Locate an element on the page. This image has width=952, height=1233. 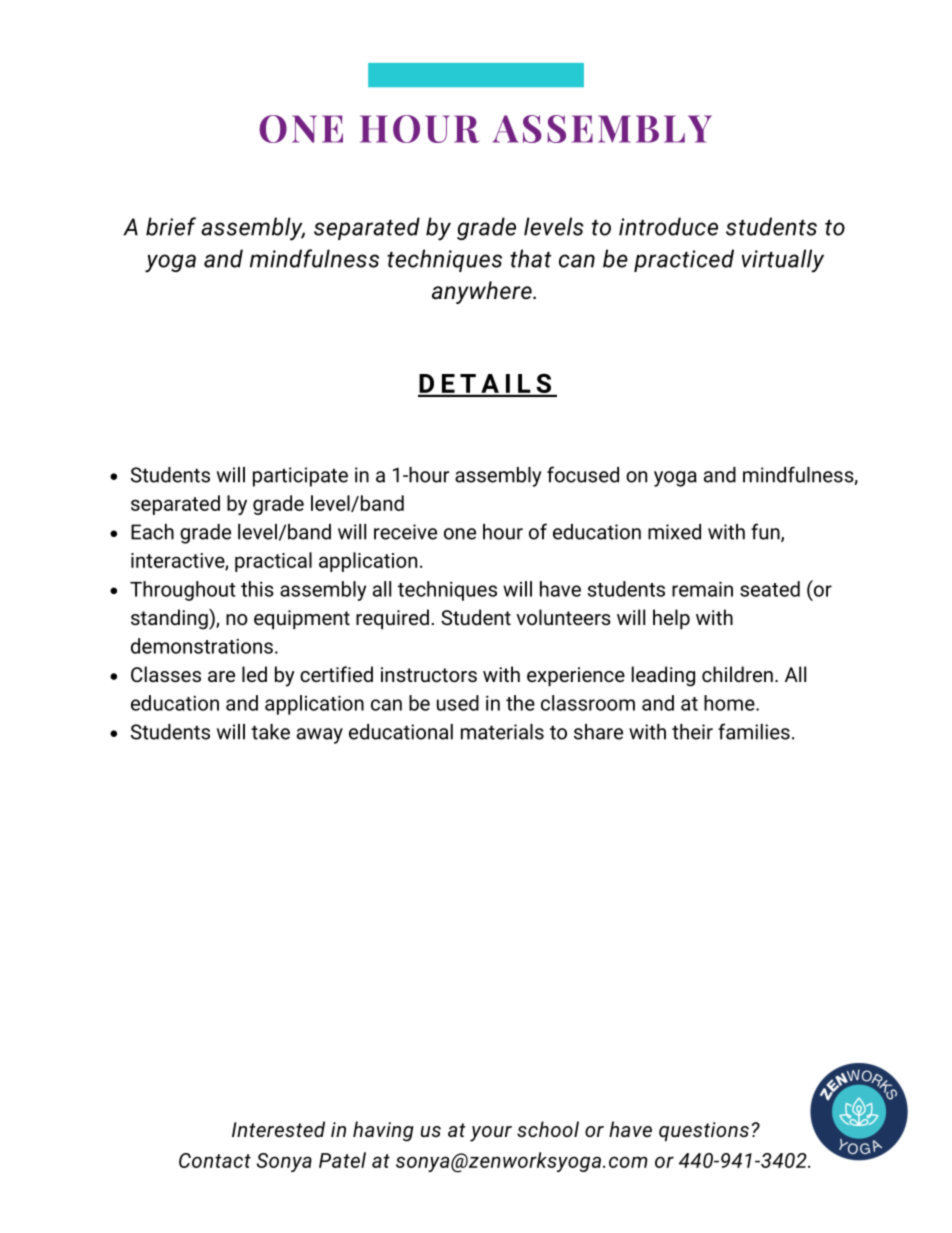
practiced is located at coordinates (684, 260).
